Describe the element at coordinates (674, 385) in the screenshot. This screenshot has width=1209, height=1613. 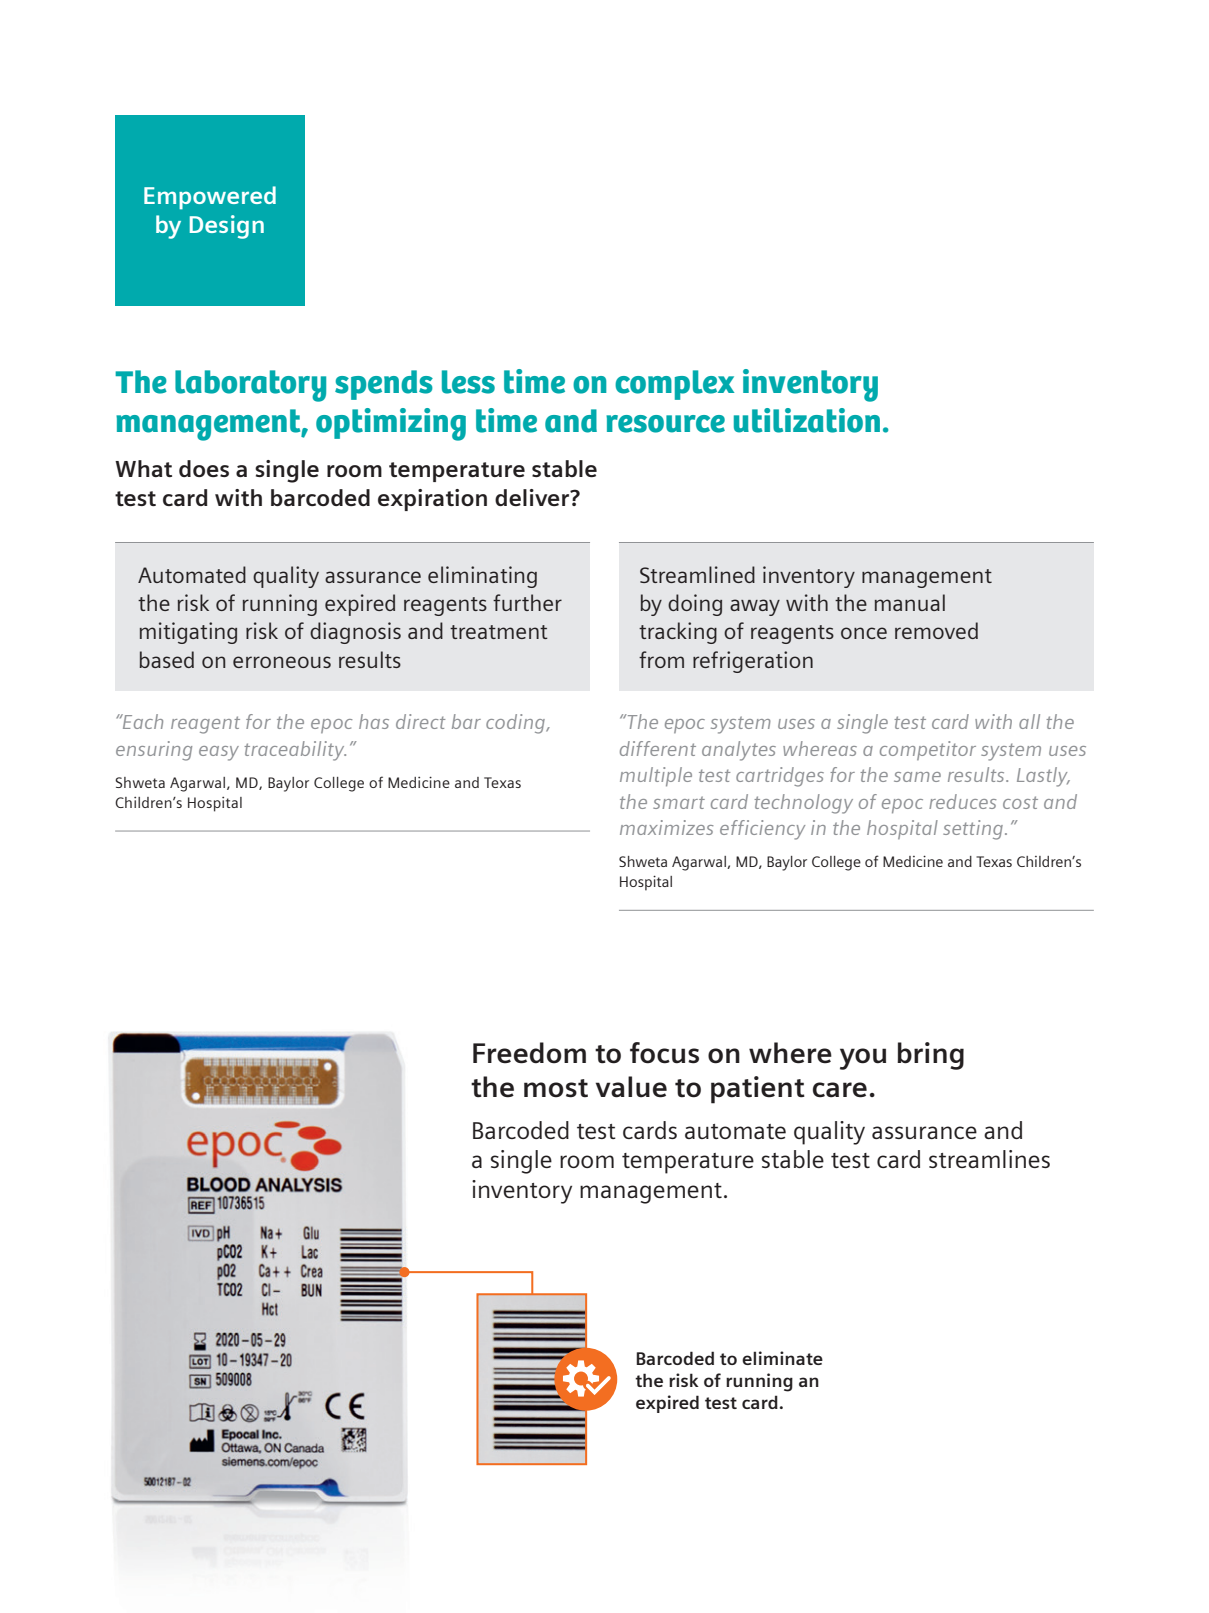
I see `complex` at that location.
